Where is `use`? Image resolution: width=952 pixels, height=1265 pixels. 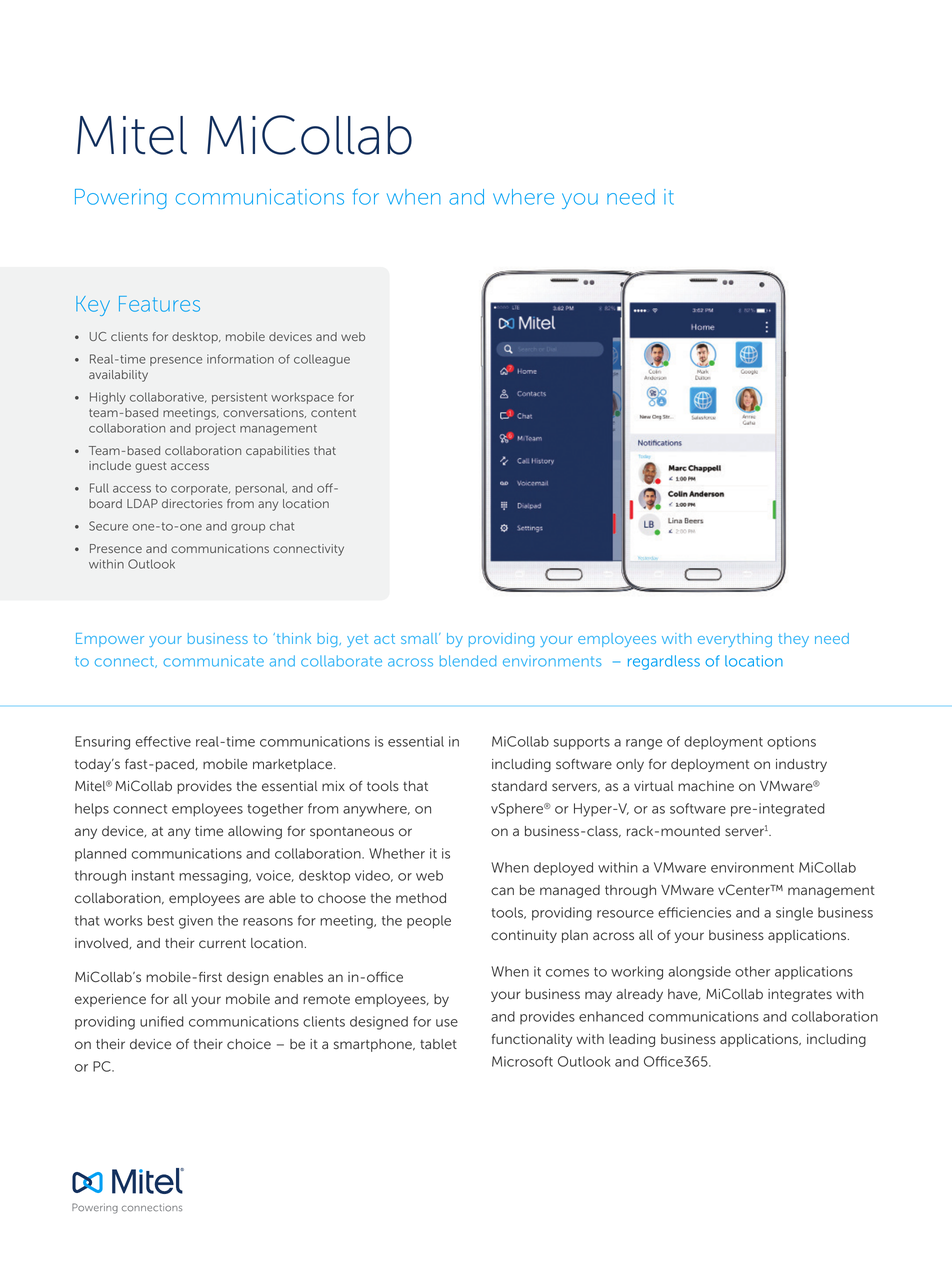 use is located at coordinates (447, 1023).
